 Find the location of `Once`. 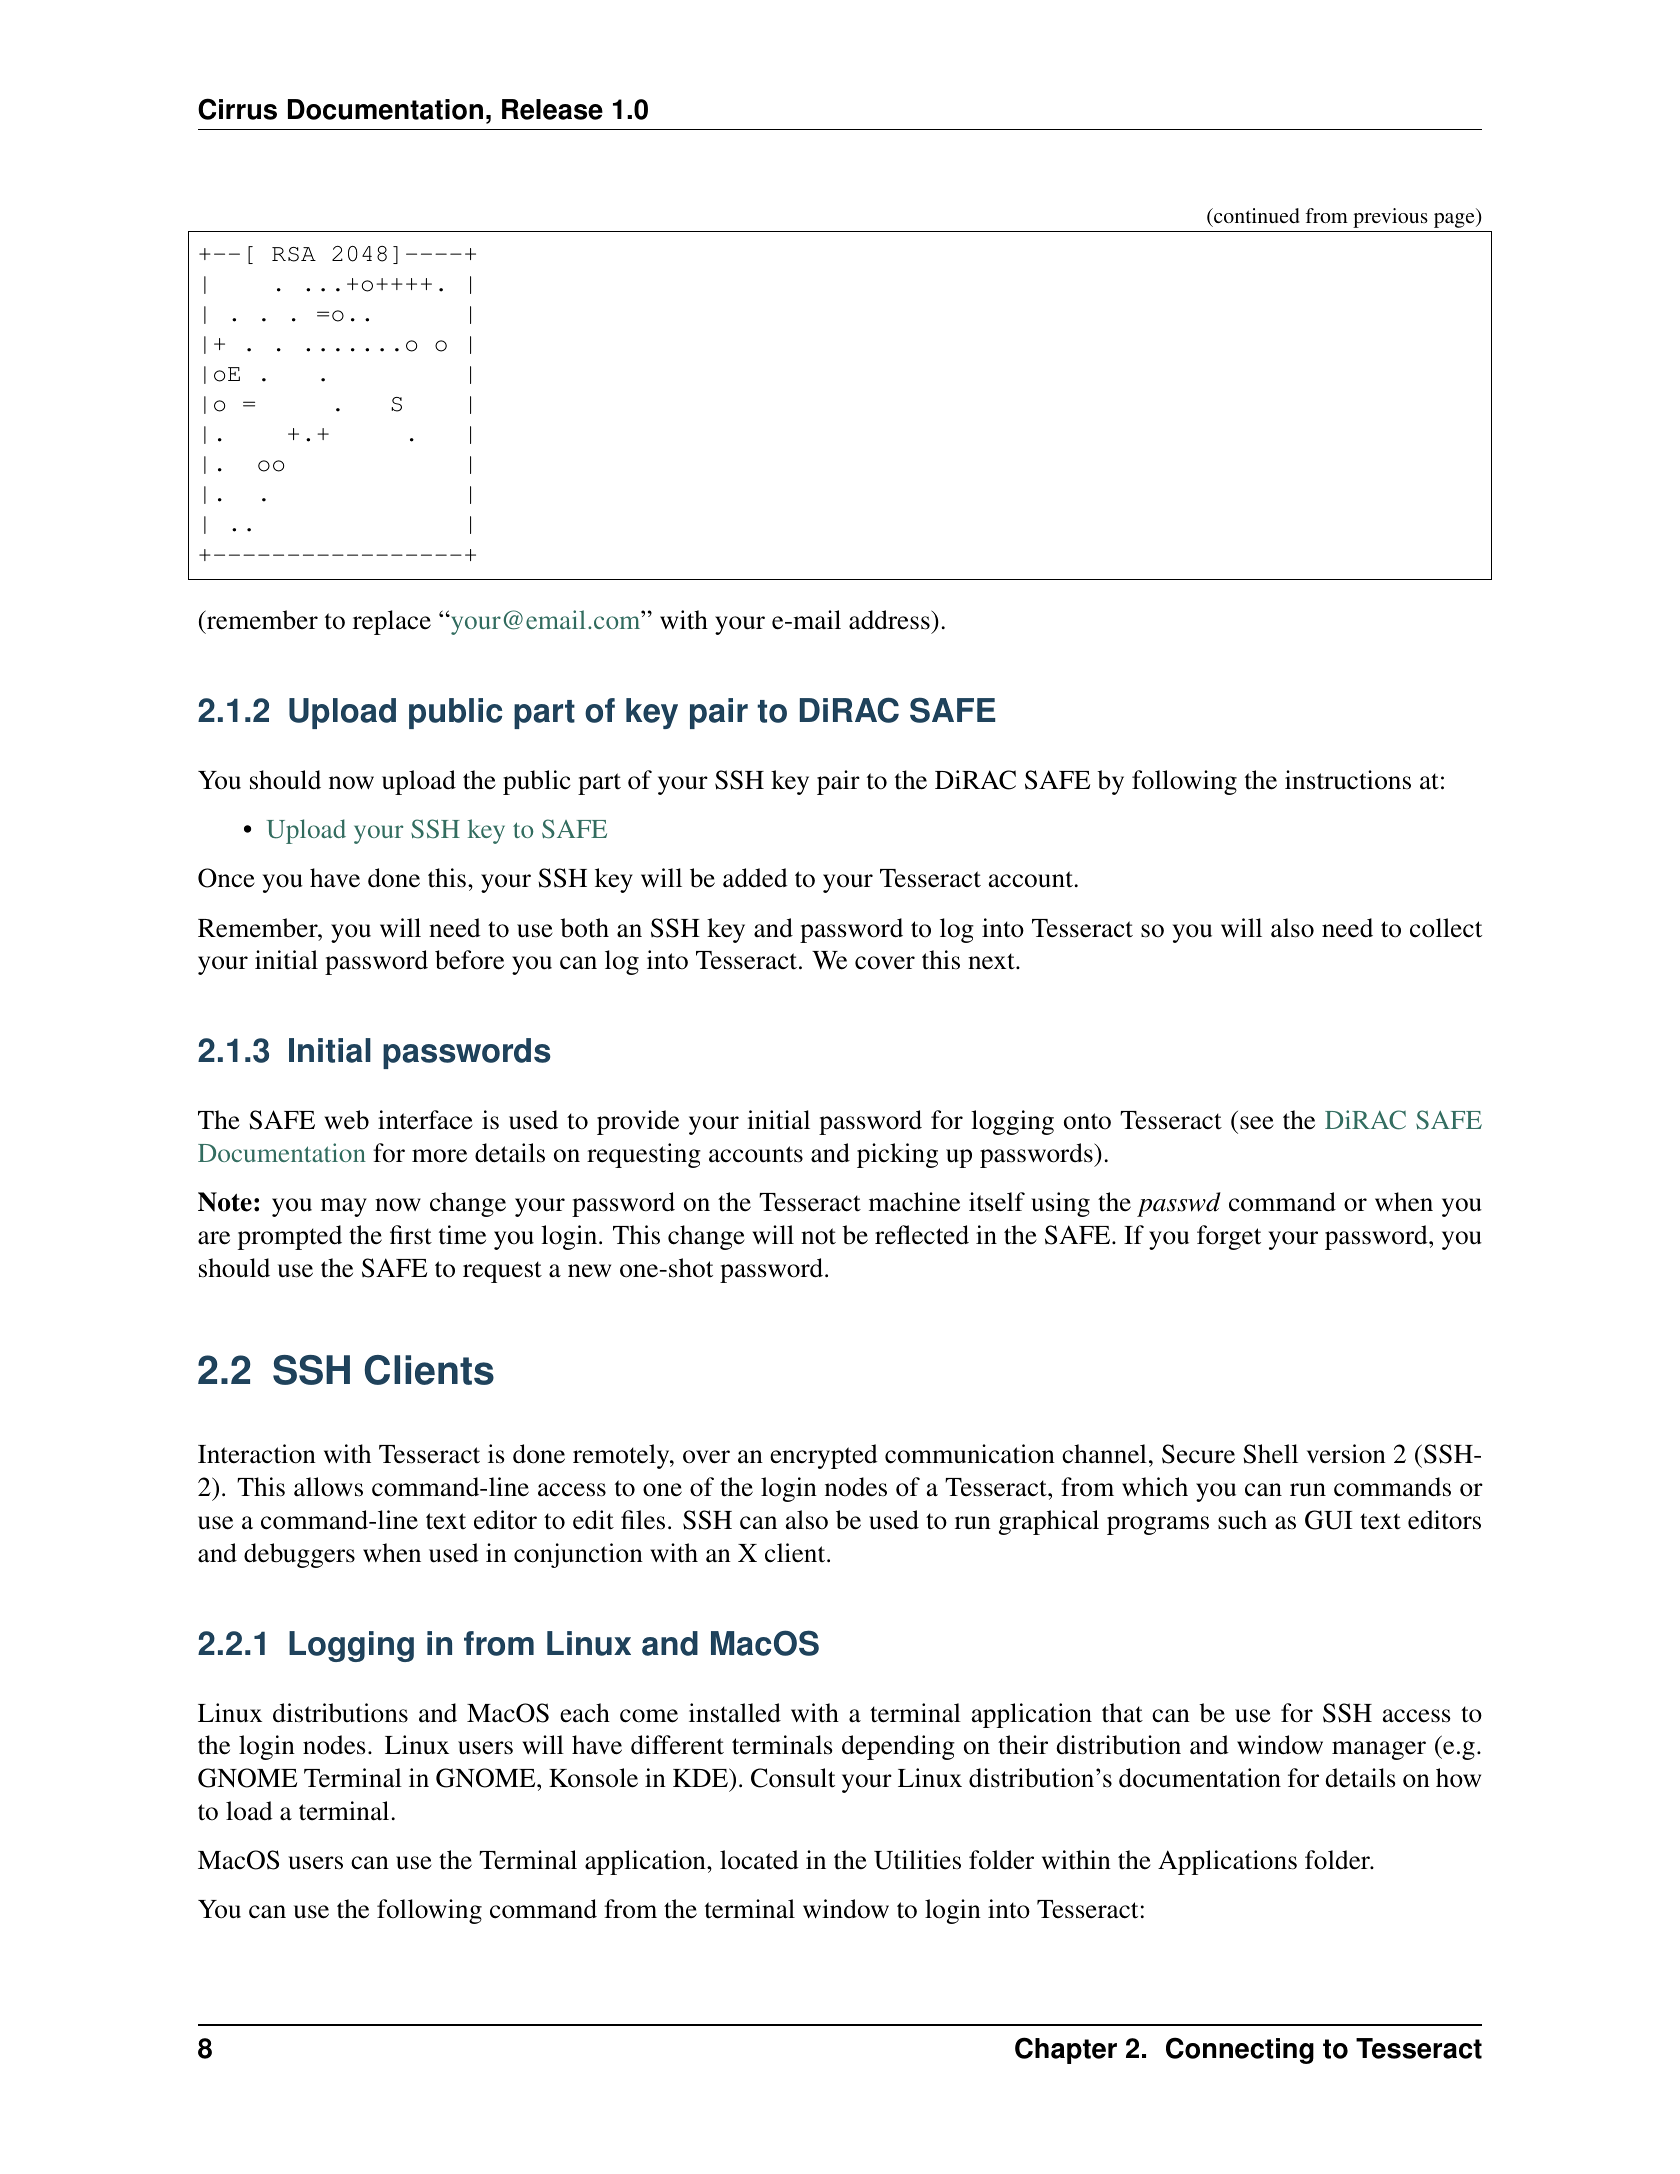

Once is located at coordinates (226, 878).
